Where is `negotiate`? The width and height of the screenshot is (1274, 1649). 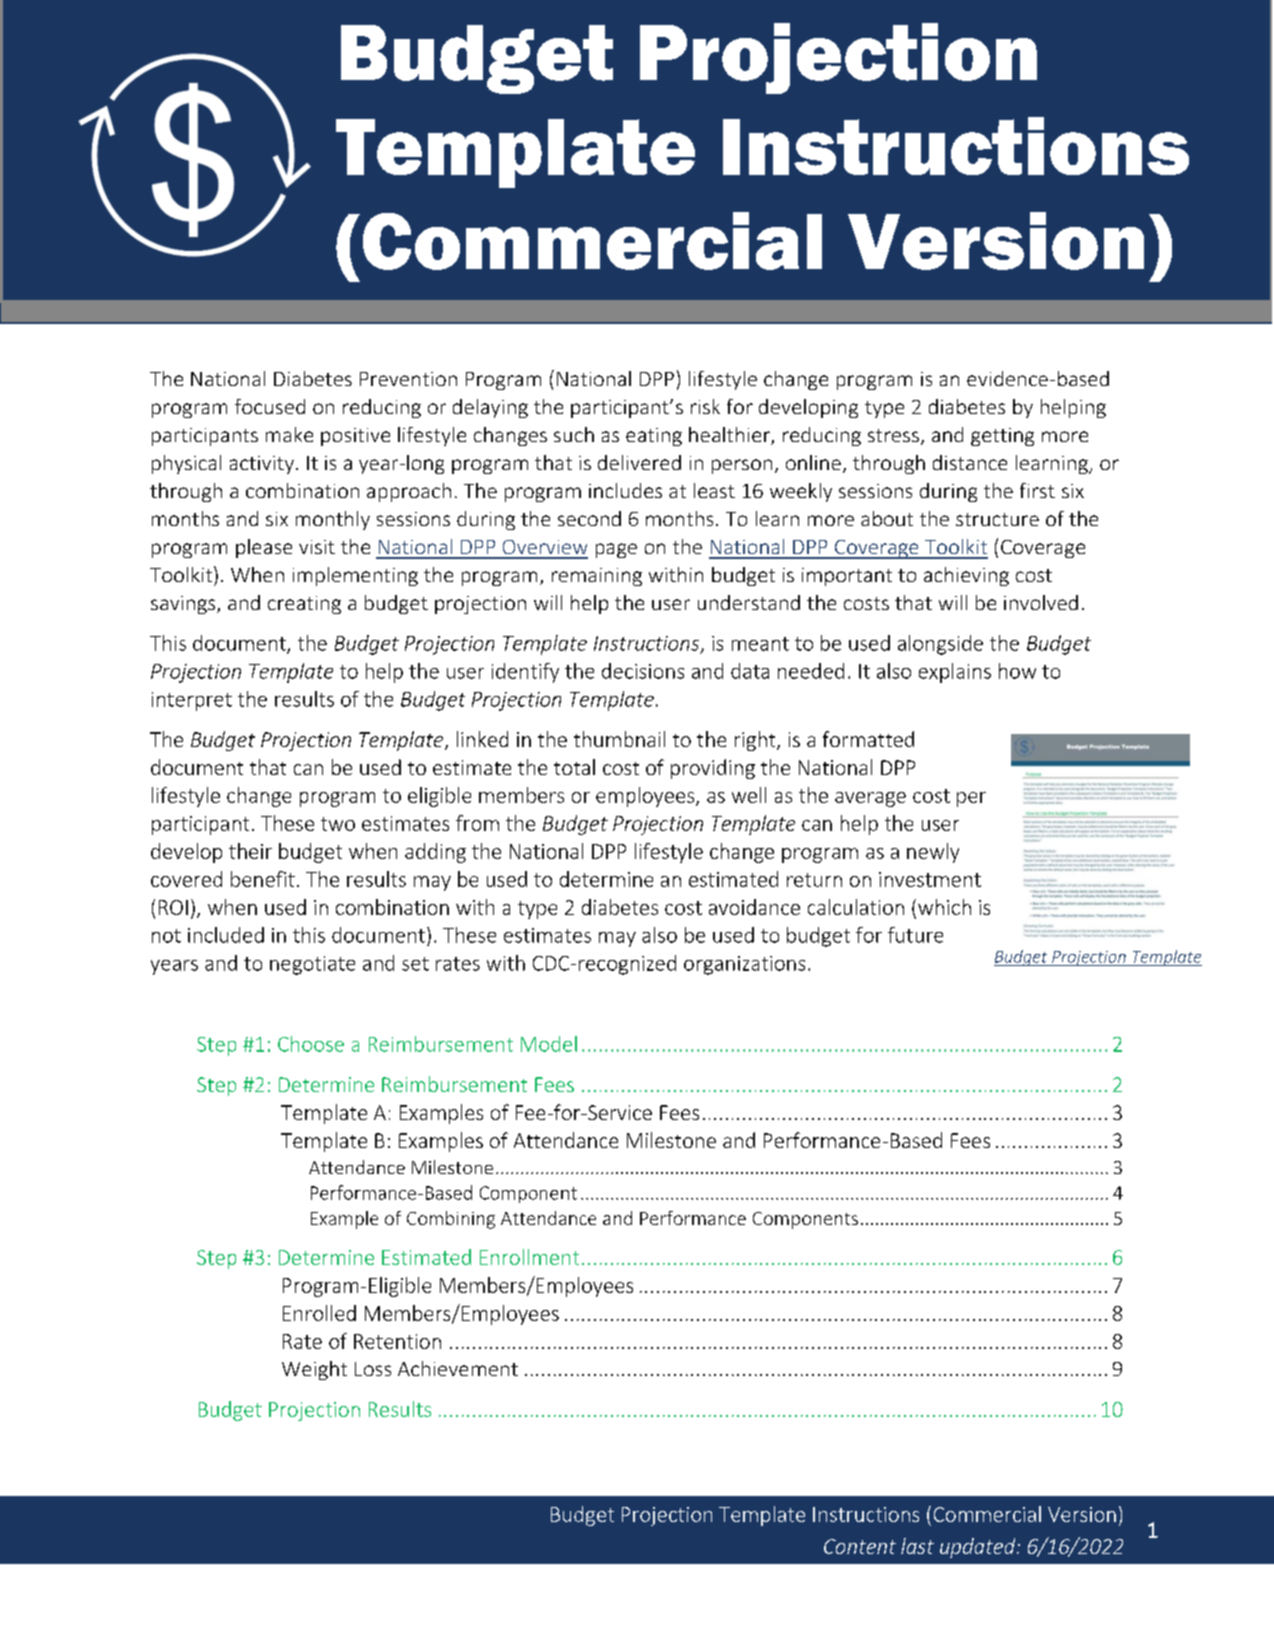 negotiate is located at coordinates (312, 965).
